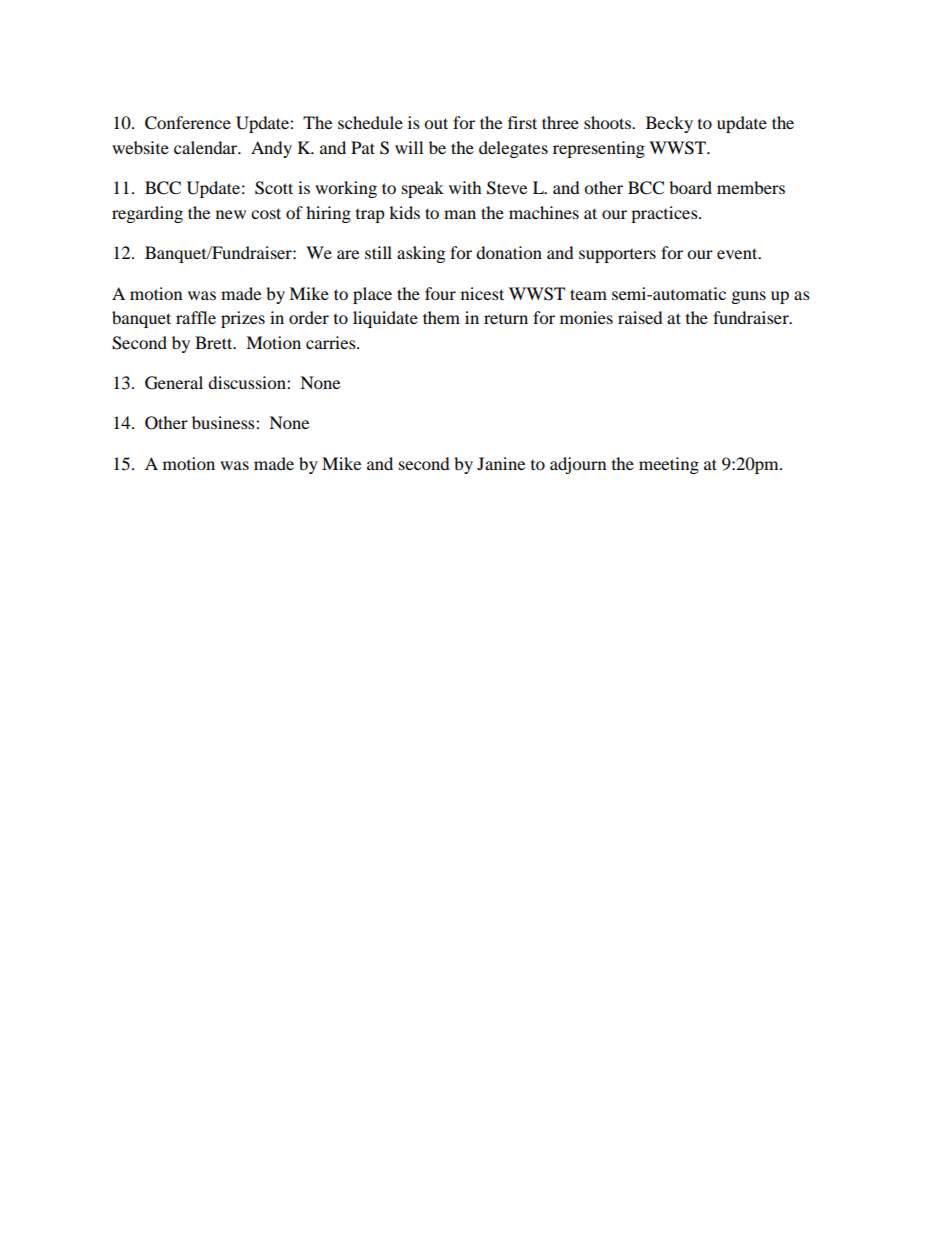 This screenshot has height=1233, width=952. What do you see at coordinates (215, 342) in the screenshot?
I see `Brett` at bounding box center [215, 342].
